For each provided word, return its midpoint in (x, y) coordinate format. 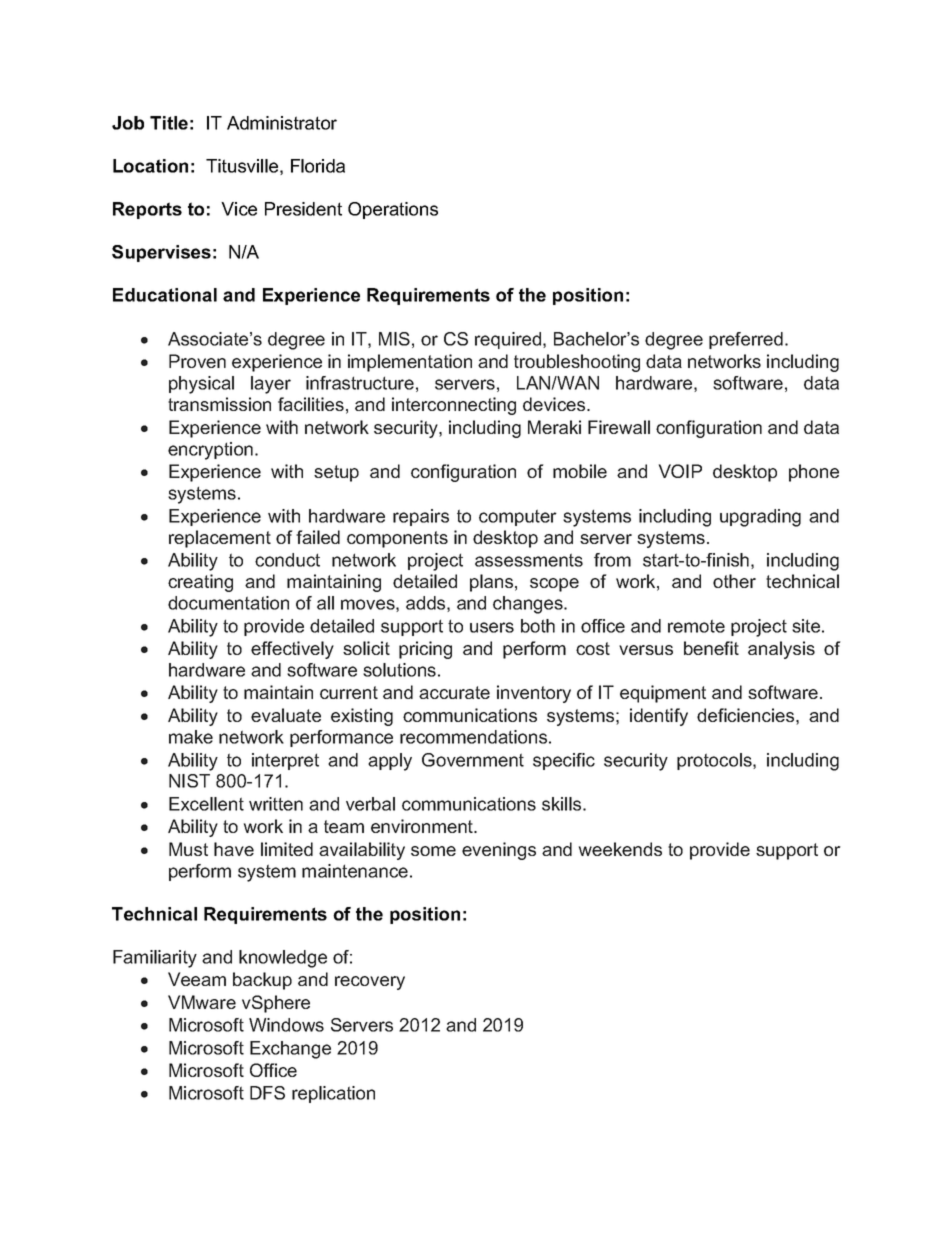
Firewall (619, 427)
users (492, 627)
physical (201, 385)
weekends (620, 849)
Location (150, 166)
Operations (393, 210)
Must (188, 849)
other (734, 581)
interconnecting (454, 406)
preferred (746, 340)
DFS (267, 1093)
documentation (228, 603)
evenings (499, 851)
